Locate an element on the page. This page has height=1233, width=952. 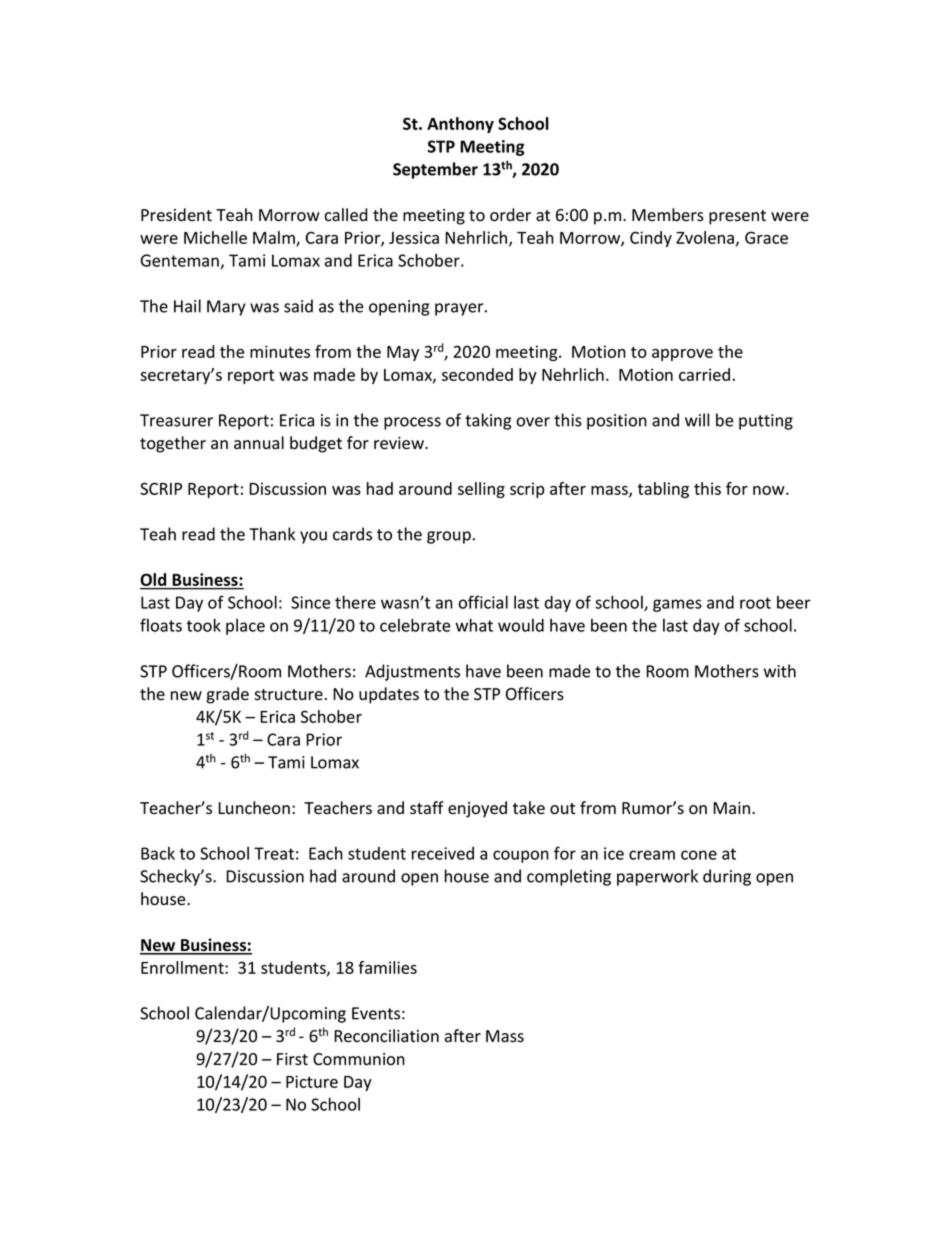
Reconciliation is located at coordinates (386, 1036).
